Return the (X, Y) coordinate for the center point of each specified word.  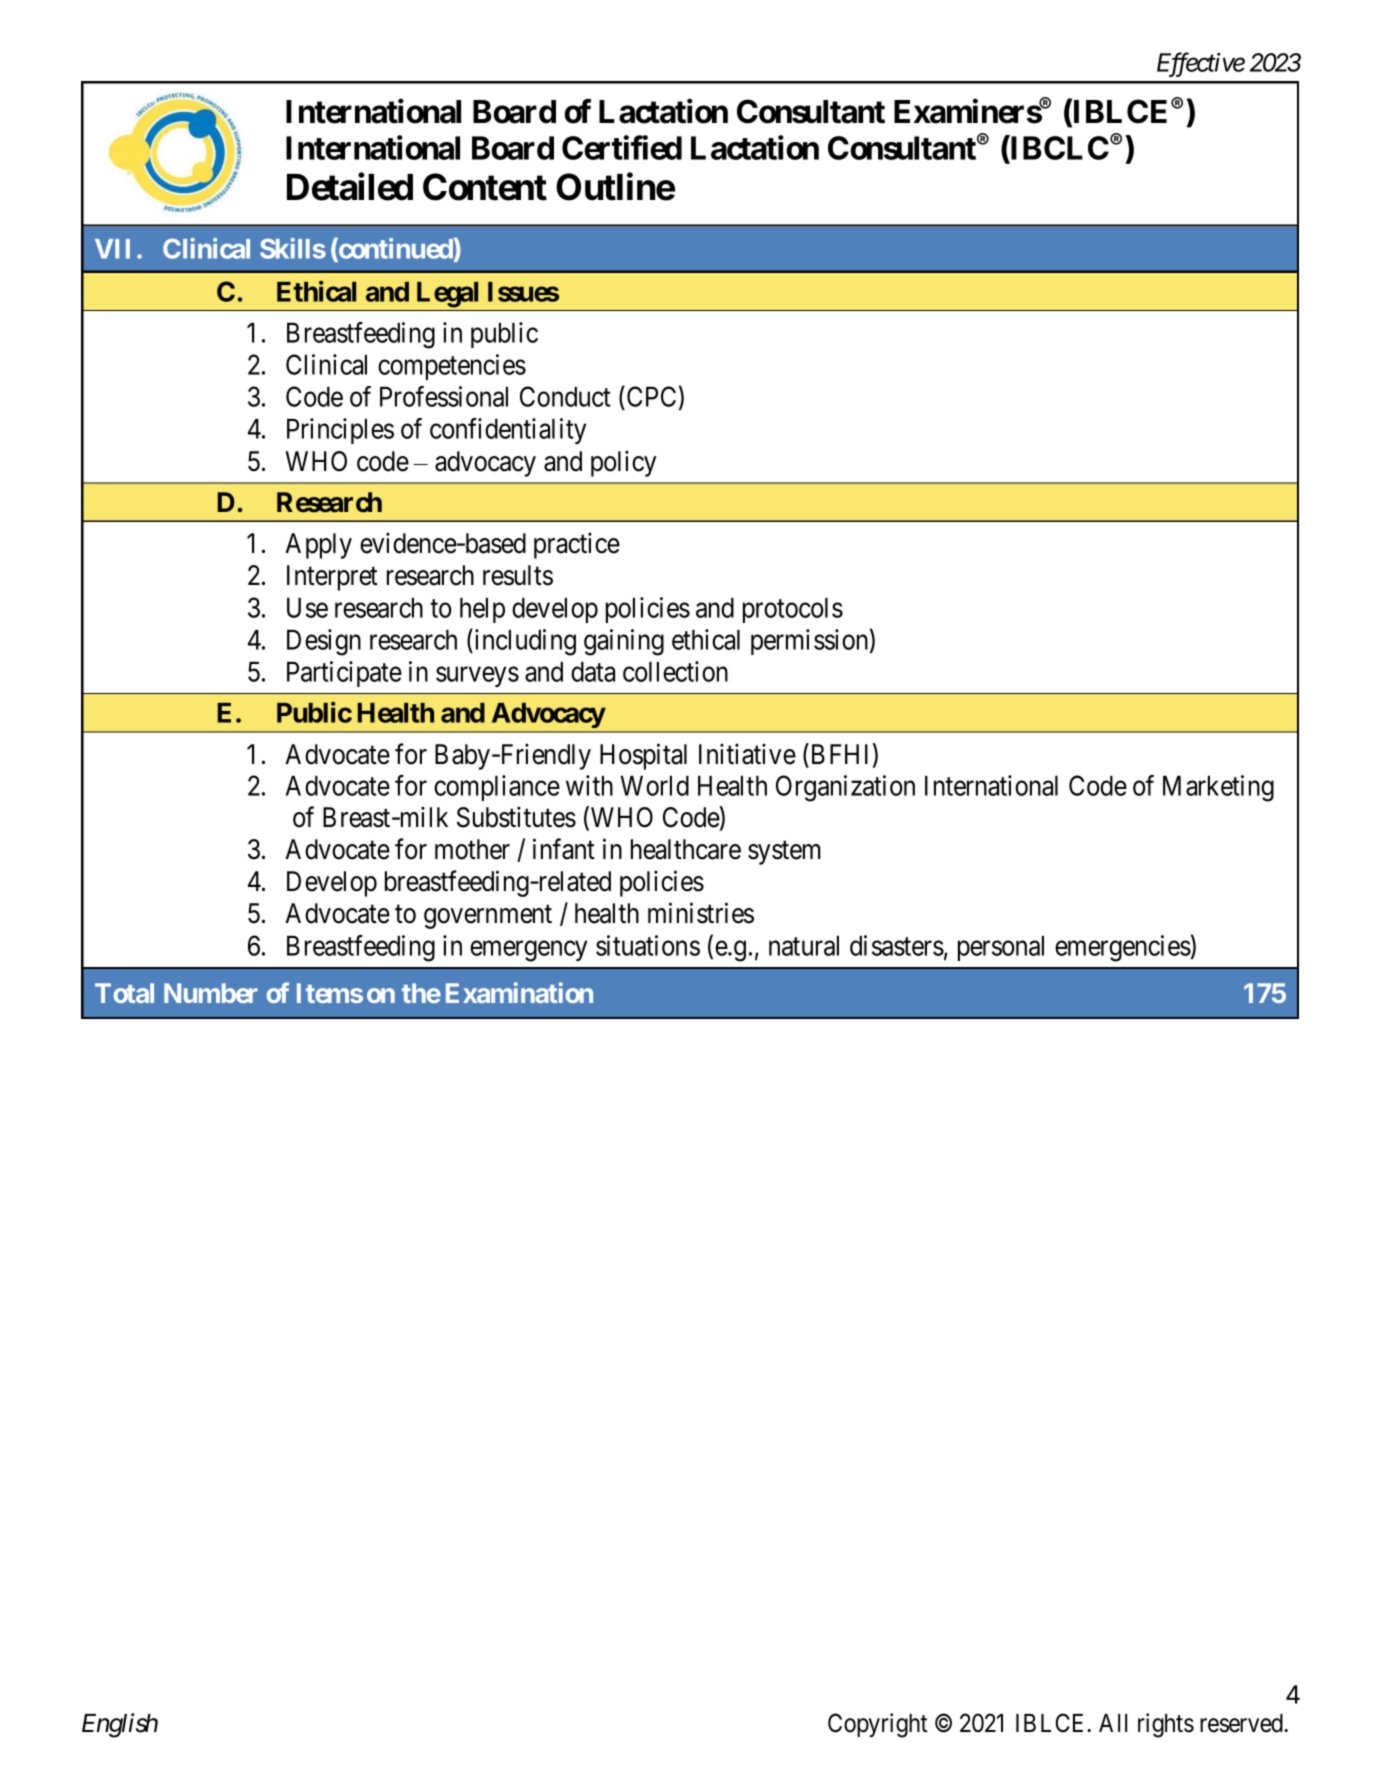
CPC (651, 396)
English (120, 1725)
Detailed (350, 187)
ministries (701, 913)
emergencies (1123, 948)
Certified (622, 147)
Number (211, 993)
